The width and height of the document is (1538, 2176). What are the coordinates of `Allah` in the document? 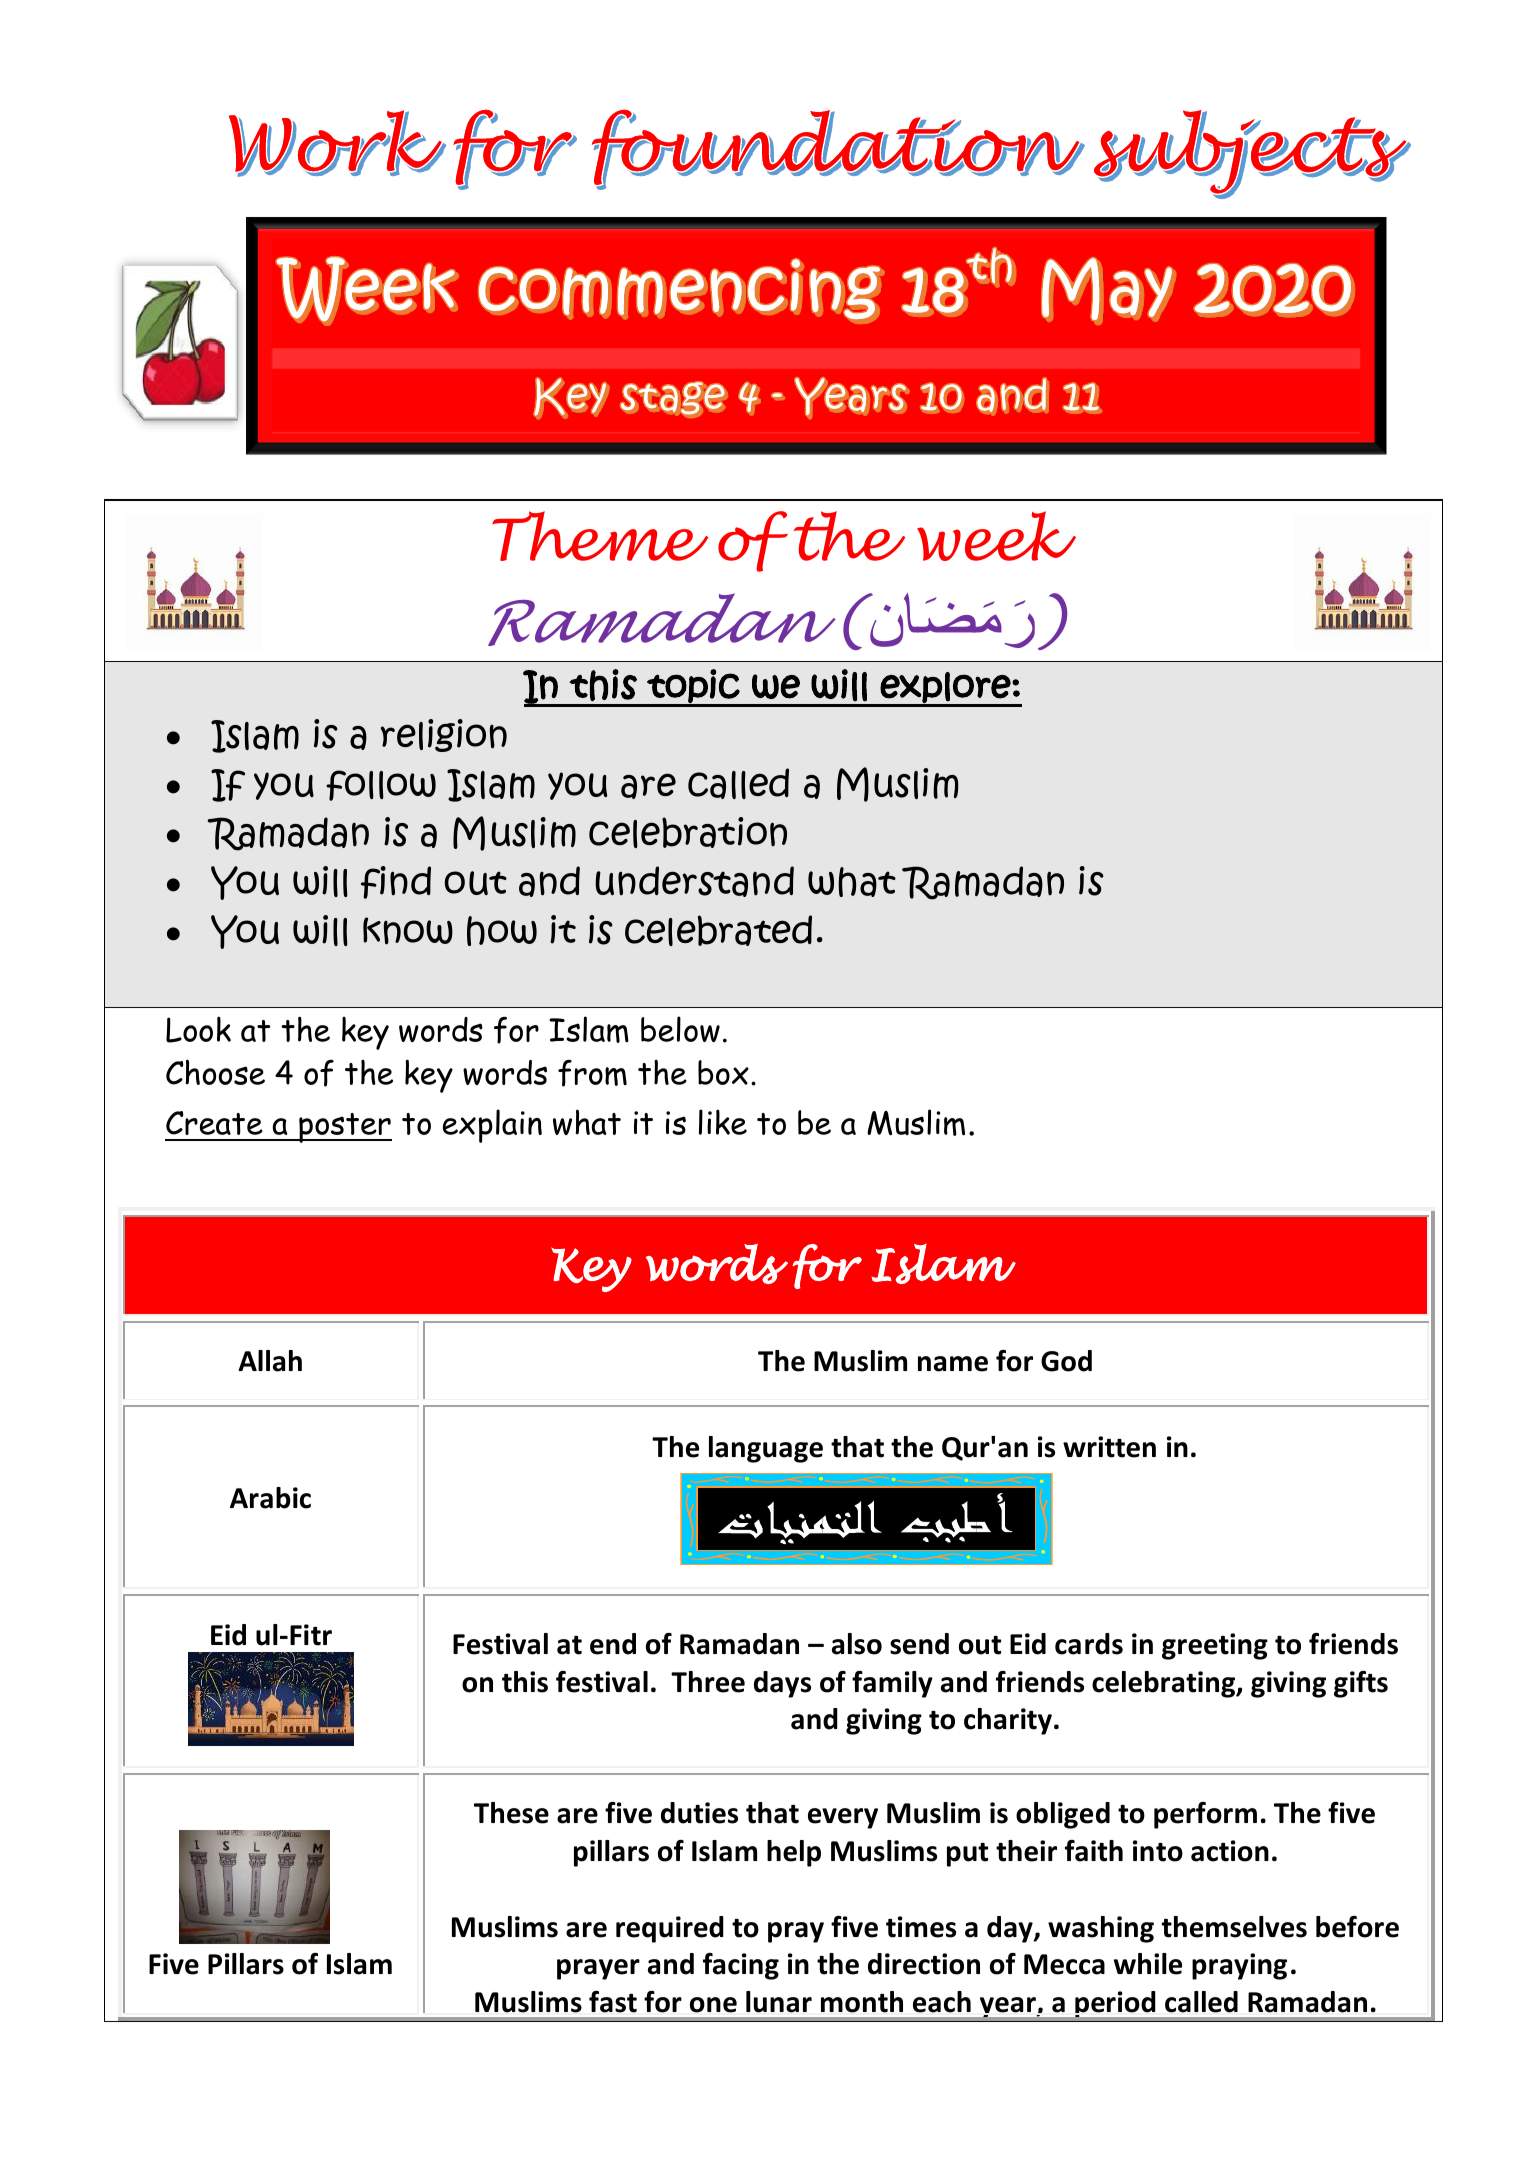 It's located at (270, 1361).
